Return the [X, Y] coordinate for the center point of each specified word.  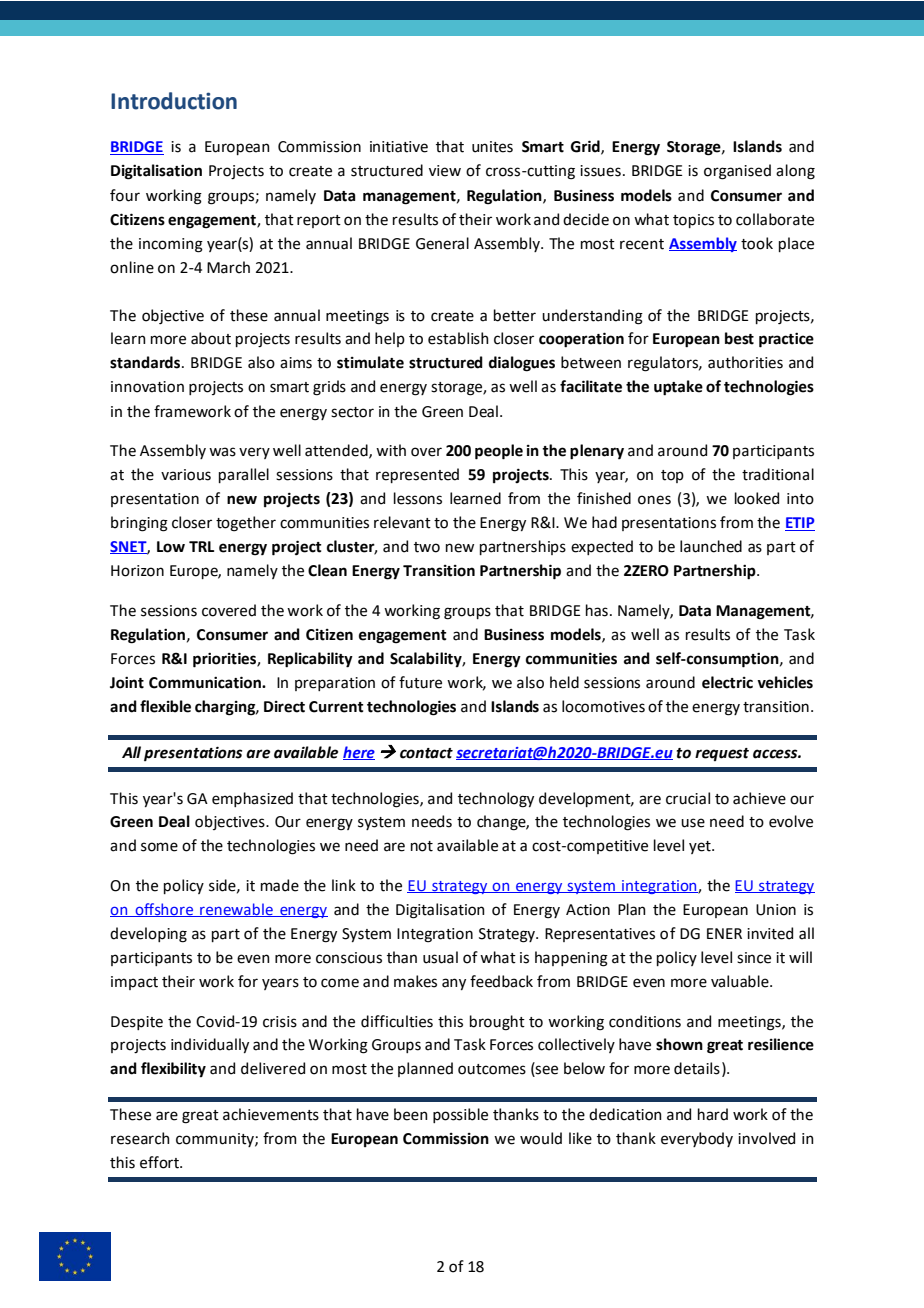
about [211, 338]
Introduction [174, 101]
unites [492, 147]
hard [713, 1114]
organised [737, 172]
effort [160, 1162]
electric [727, 682]
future [420, 682]
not [422, 846]
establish [458, 338]
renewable [236, 910]
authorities [745, 362]
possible [460, 1115]
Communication [206, 682]
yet [701, 847]
